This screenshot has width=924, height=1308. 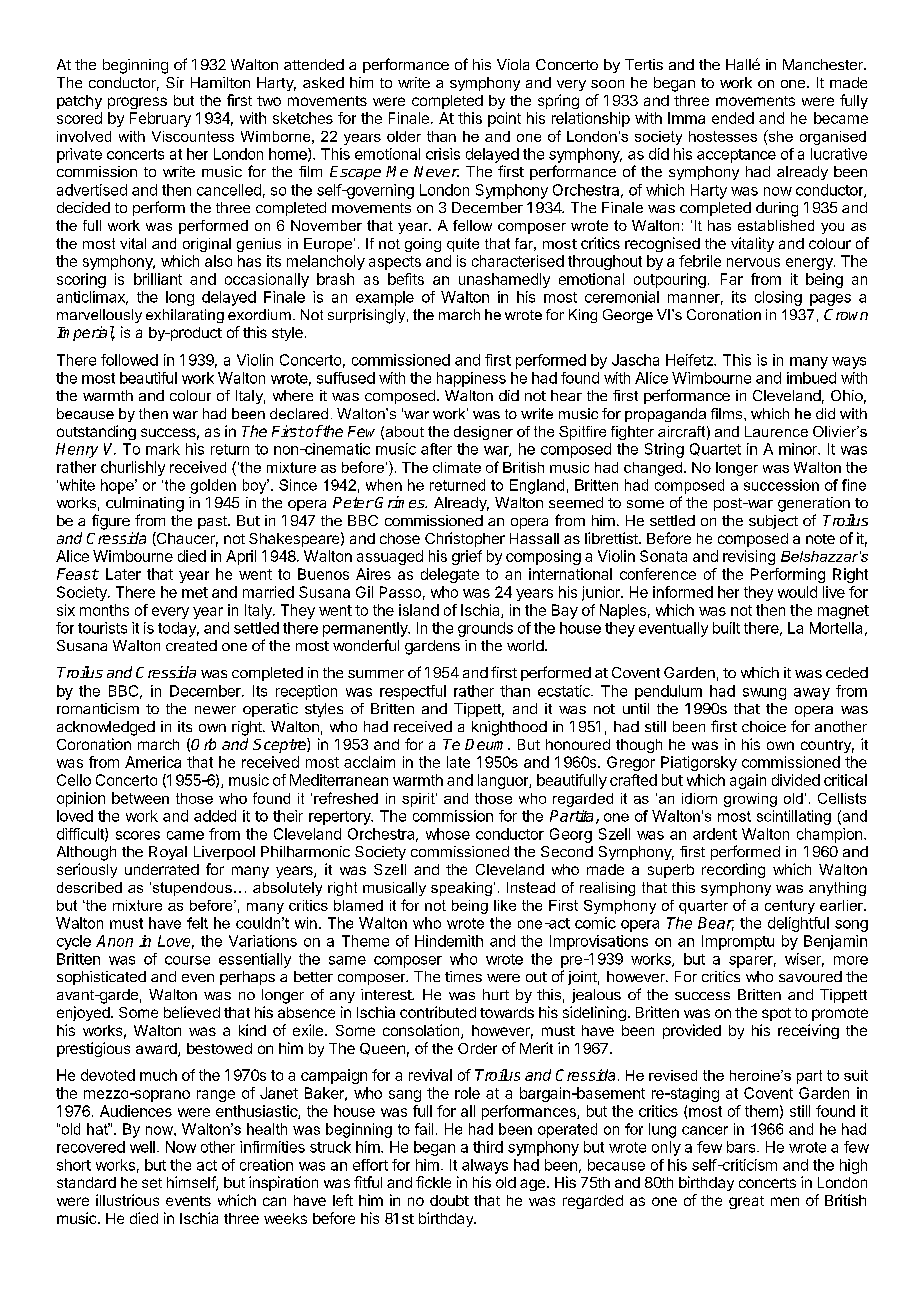 What do you see at coordinates (485, 629) in the screenshot?
I see `grounds` at bounding box center [485, 629].
